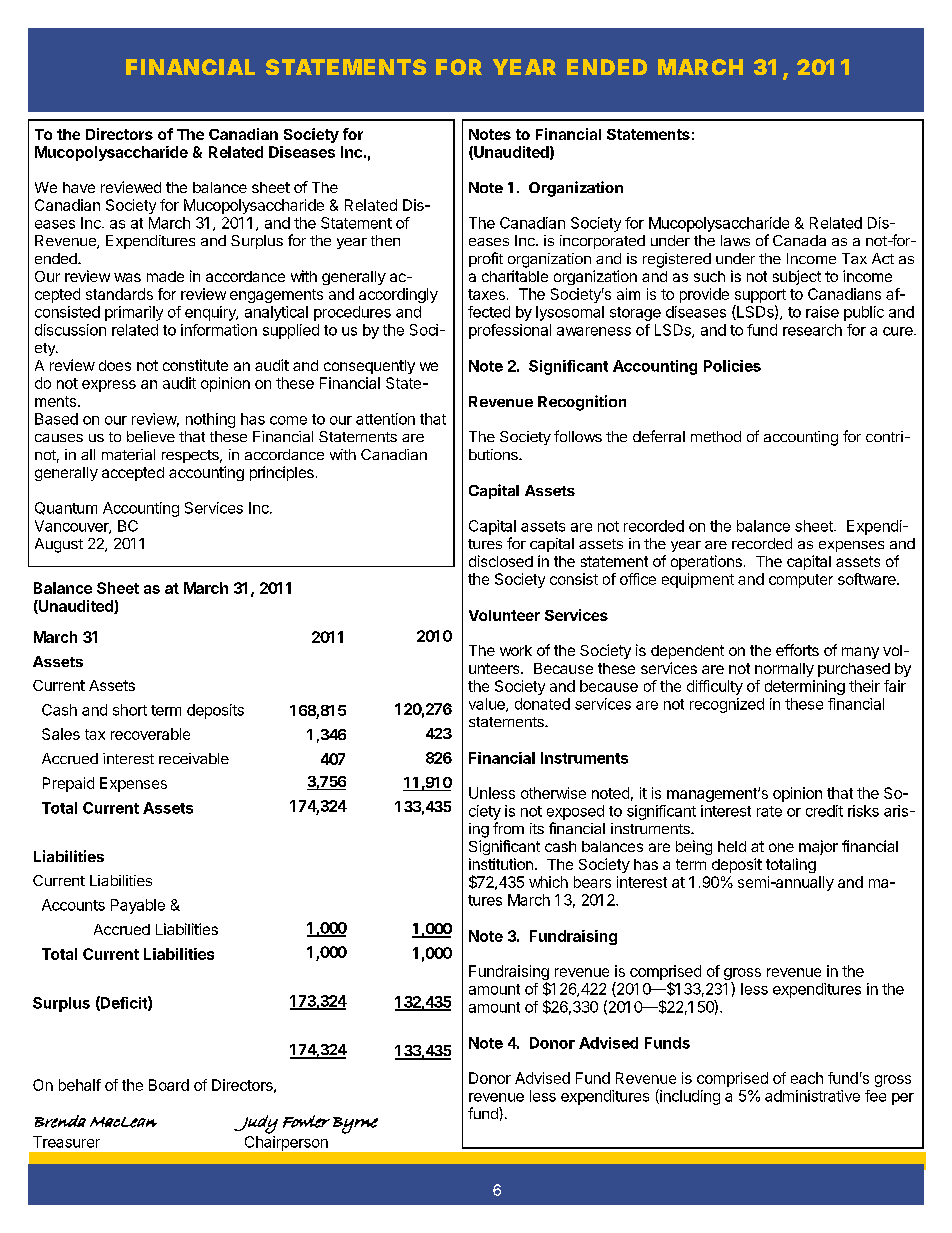 The image size is (952, 1233). Describe the element at coordinates (784, 670) in the page. I see `normally` at that location.
